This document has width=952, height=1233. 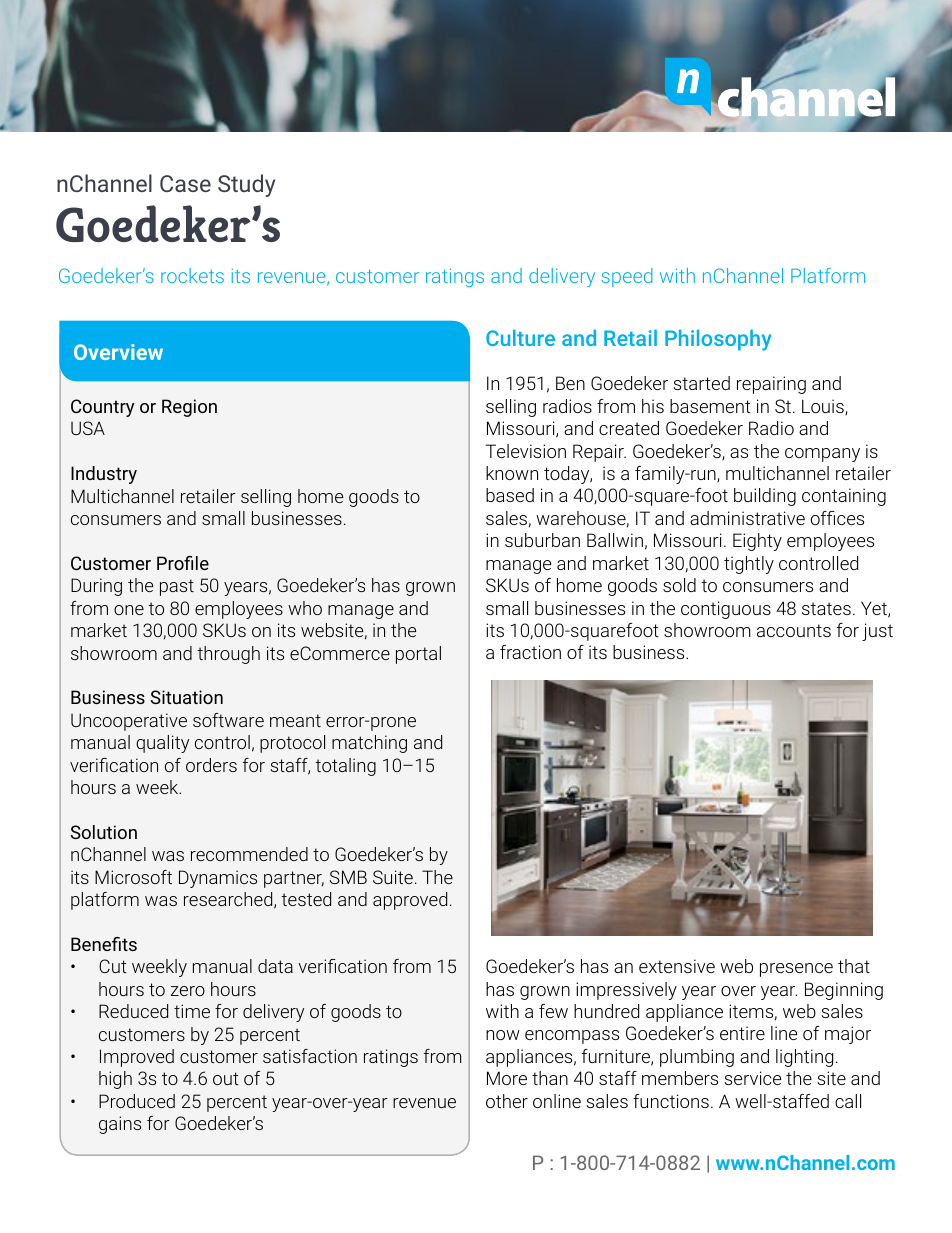 What do you see at coordinates (228, 655) in the document?
I see `through` at bounding box center [228, 655].
